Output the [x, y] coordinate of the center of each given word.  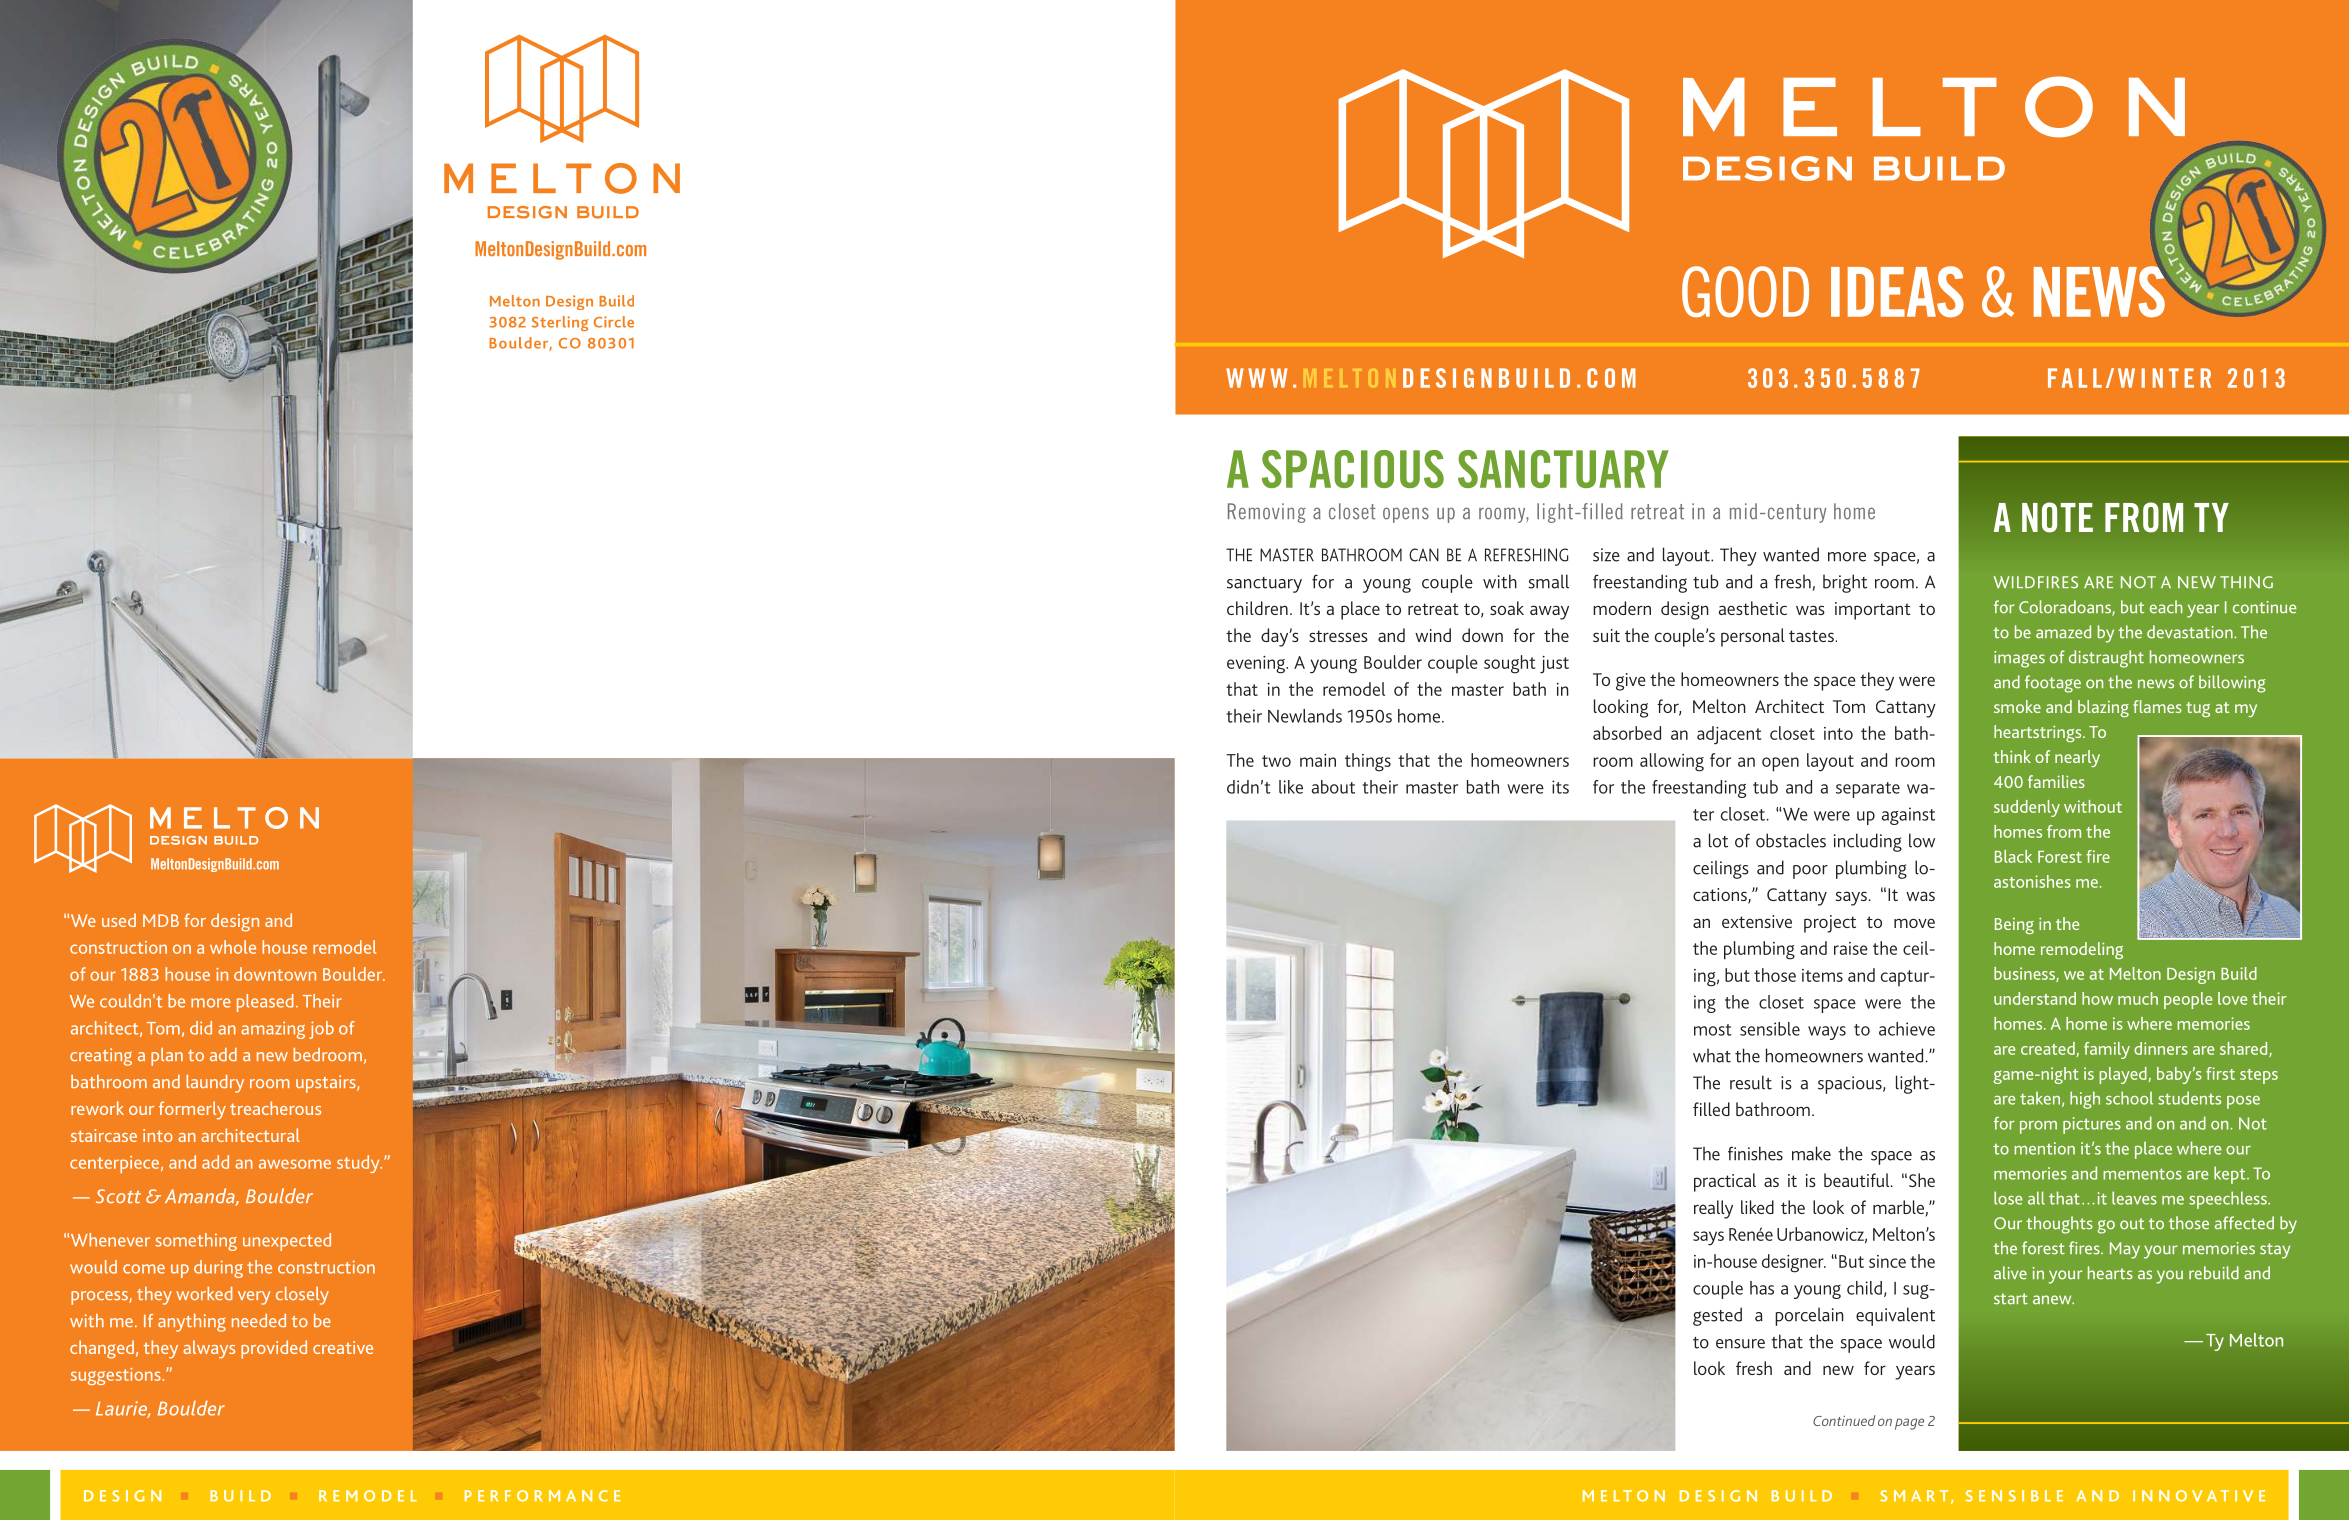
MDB [161, 920]
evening [1257, 665]
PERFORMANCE [542, 1496]
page [1909, 1424]
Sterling [560, 323]
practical [1725, 1182]
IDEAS [1897, 291]
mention [2044, 1148]
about [1333, 787]
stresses [1338, 636]
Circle [614, 322]
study [359, 1164]
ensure [1740, 1344]
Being [2014, 926]
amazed [2063, 632]
